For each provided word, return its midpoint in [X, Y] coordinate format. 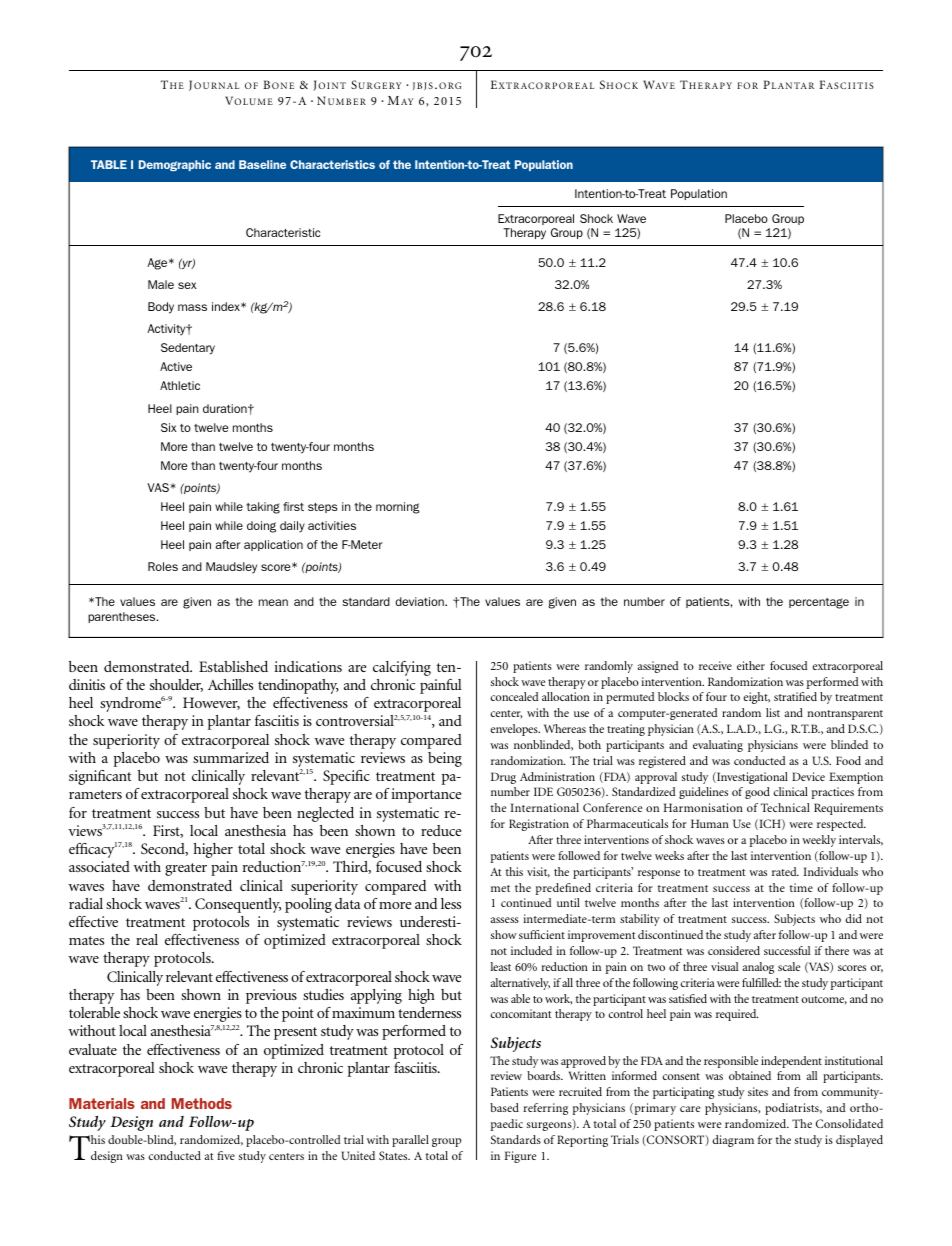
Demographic [175, 165]
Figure [520, 1157]
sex [187, 285]
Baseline [262, 164]
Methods [202, 1103]
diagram [733, 1141]
